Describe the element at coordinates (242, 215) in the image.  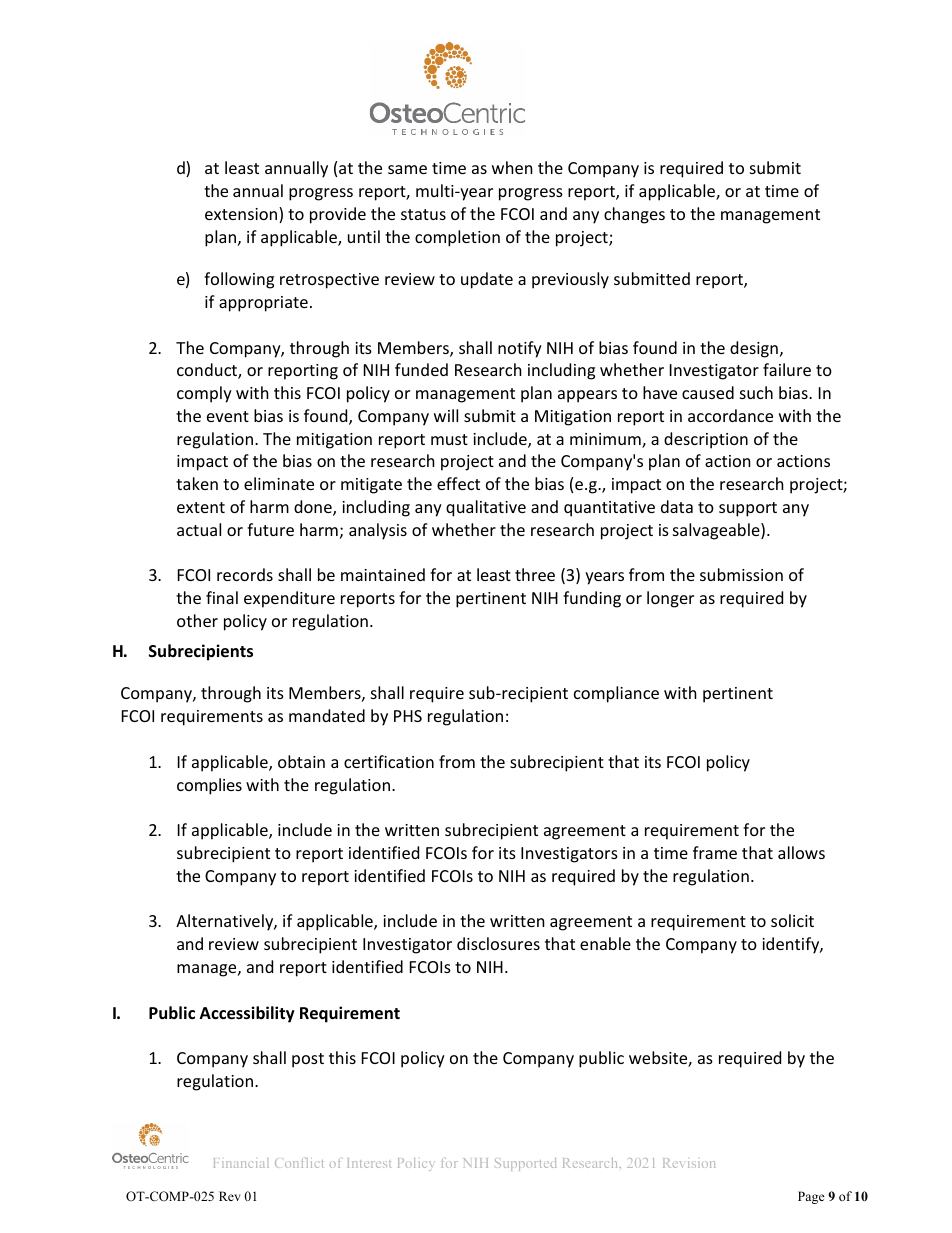
I see `extension` at that location.
